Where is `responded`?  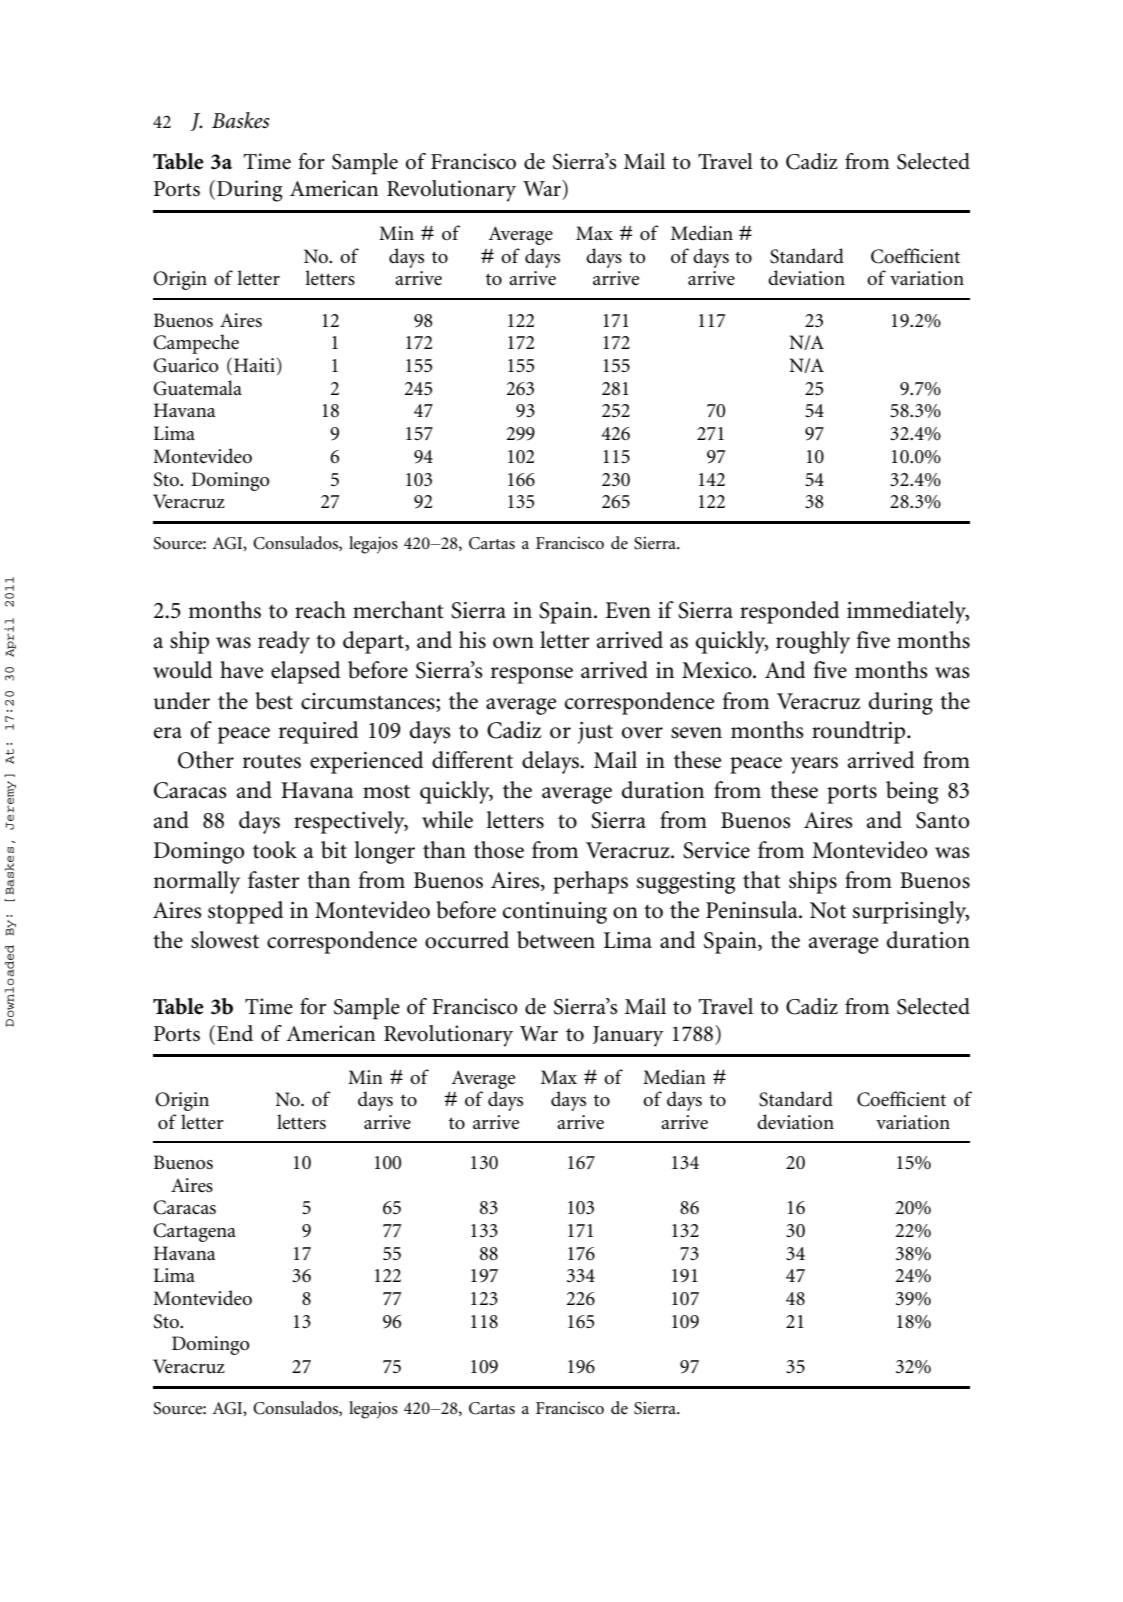
responded is located at coordinates (789, 612).
